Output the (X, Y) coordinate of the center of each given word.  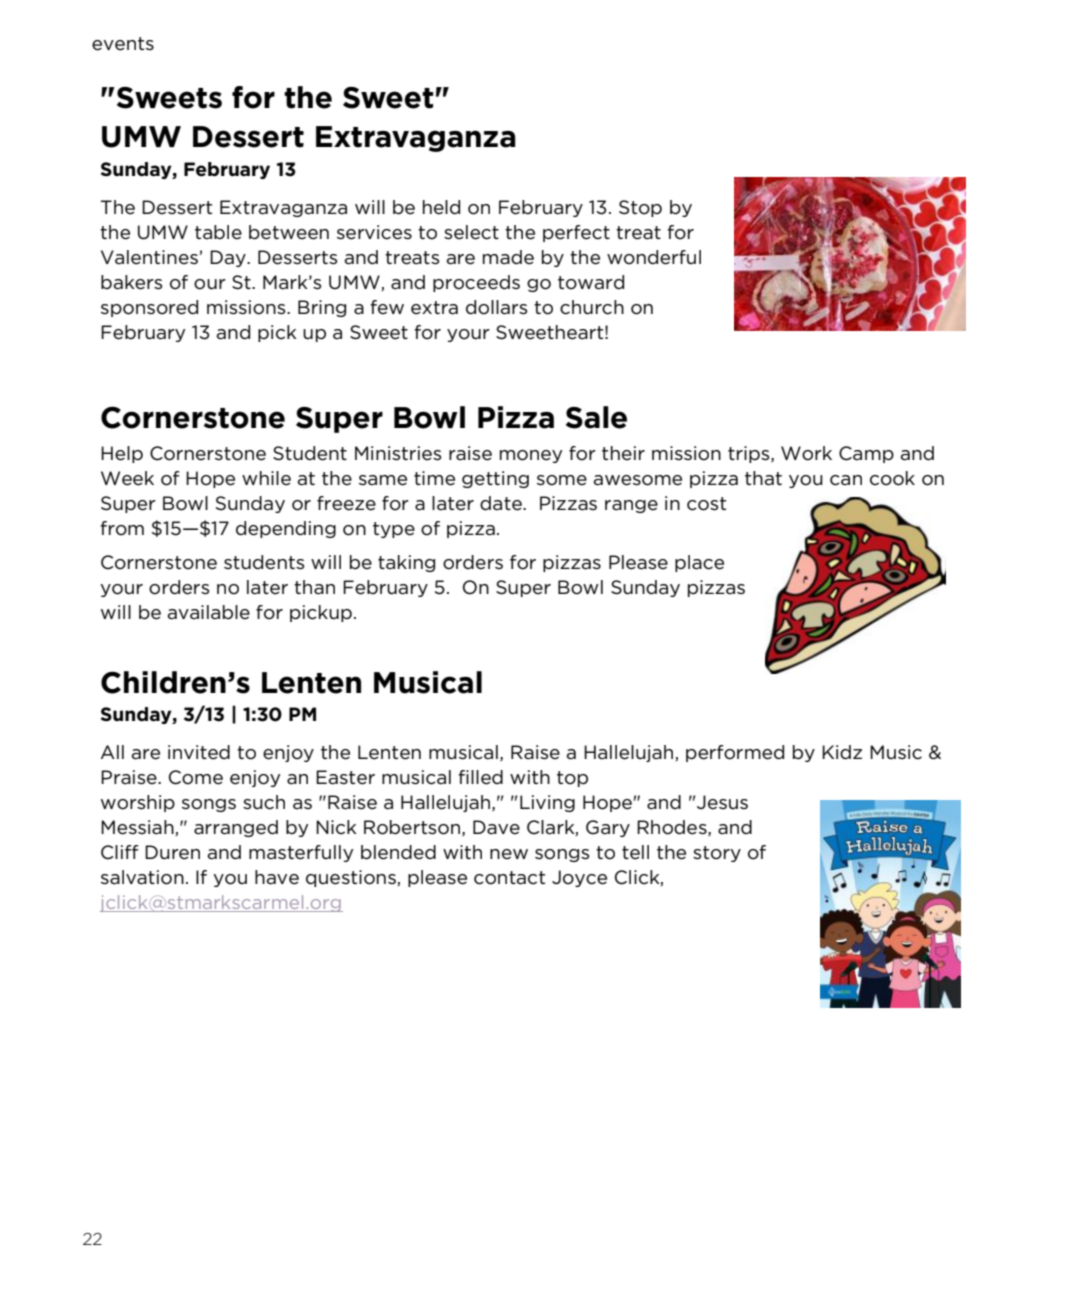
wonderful (654, 257)
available (209, 612)
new (509, 854)
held (441, 207)
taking (406, 563)
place (699, 563)
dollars (496, 307)
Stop (640, 208)
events (123, 44)
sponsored (149, 308)
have (277, 877)
